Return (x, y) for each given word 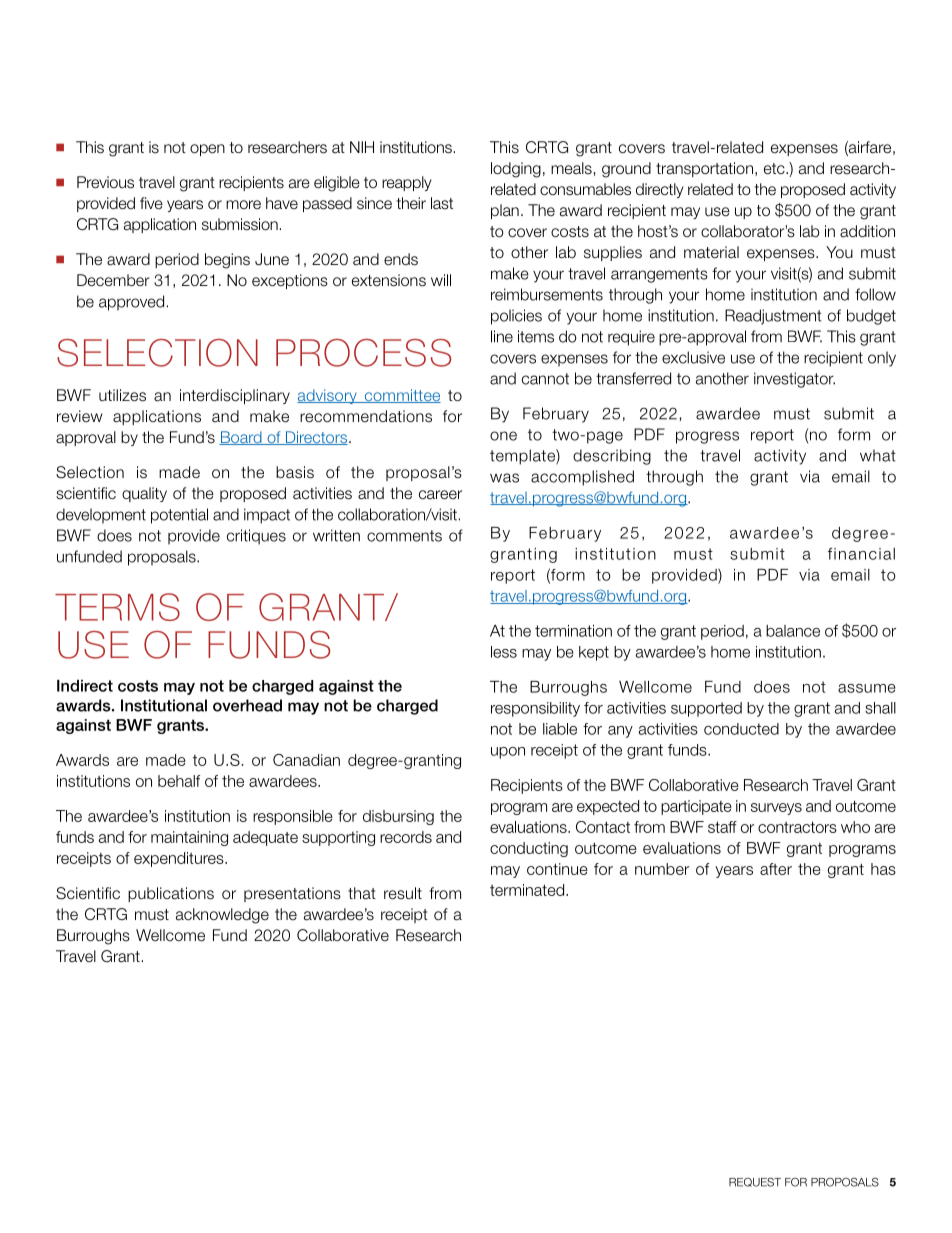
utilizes (122, 395)
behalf (179, 781)
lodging (516, 170)
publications (171, 894)
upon (508, 753)
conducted (741, 729)
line (502, 336)
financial (861, 554)
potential (179, 516)
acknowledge (222, 916)
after (776, 869)
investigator (794, 380)
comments (404, 536)
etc (775, 169)
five (151, 203)
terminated (528, 890)
